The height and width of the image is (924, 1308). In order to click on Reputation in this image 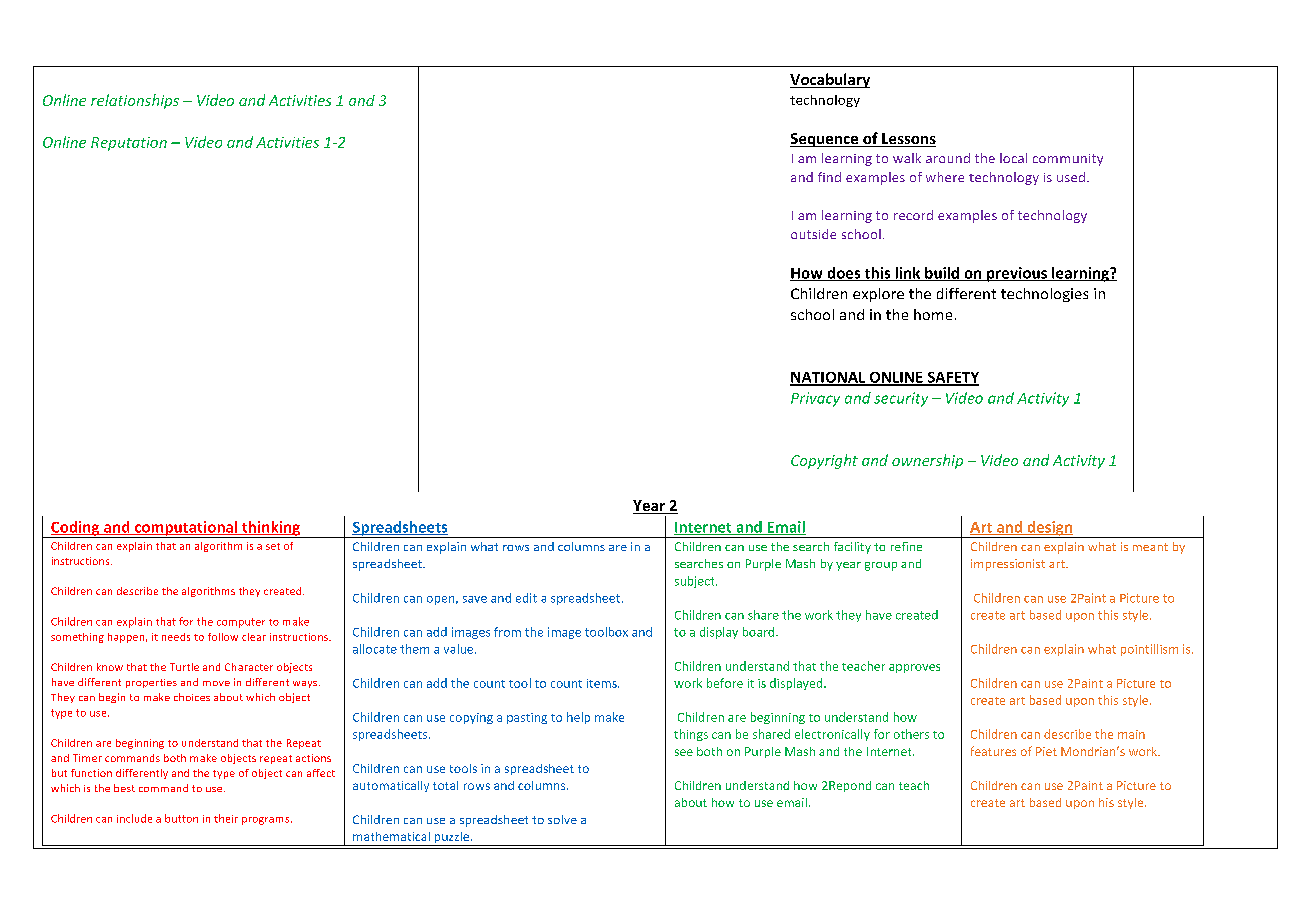, I will do `click(129, 144)`.
